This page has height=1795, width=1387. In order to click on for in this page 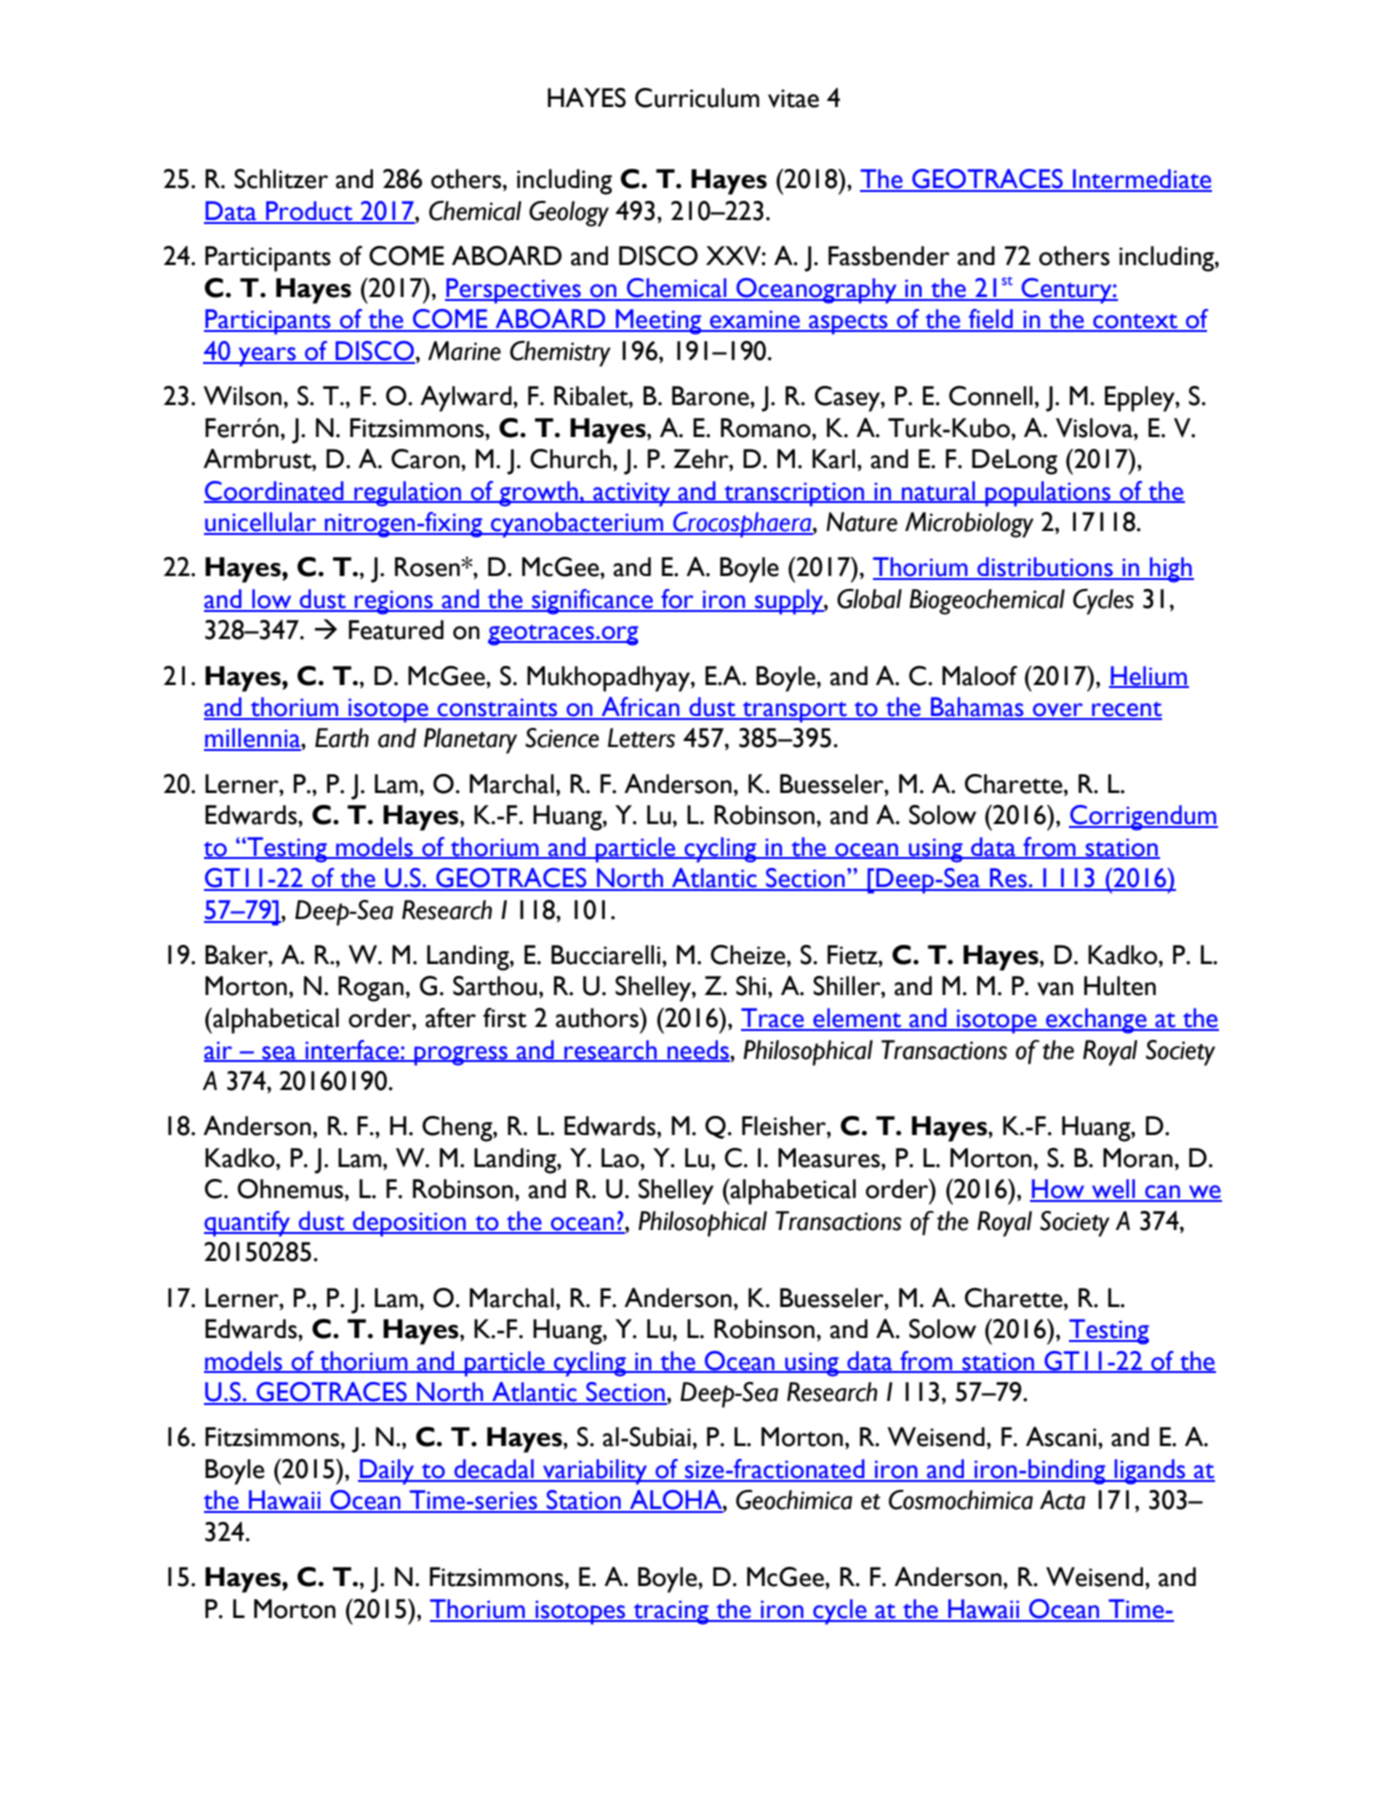, I will do `click(677, 600)`.
